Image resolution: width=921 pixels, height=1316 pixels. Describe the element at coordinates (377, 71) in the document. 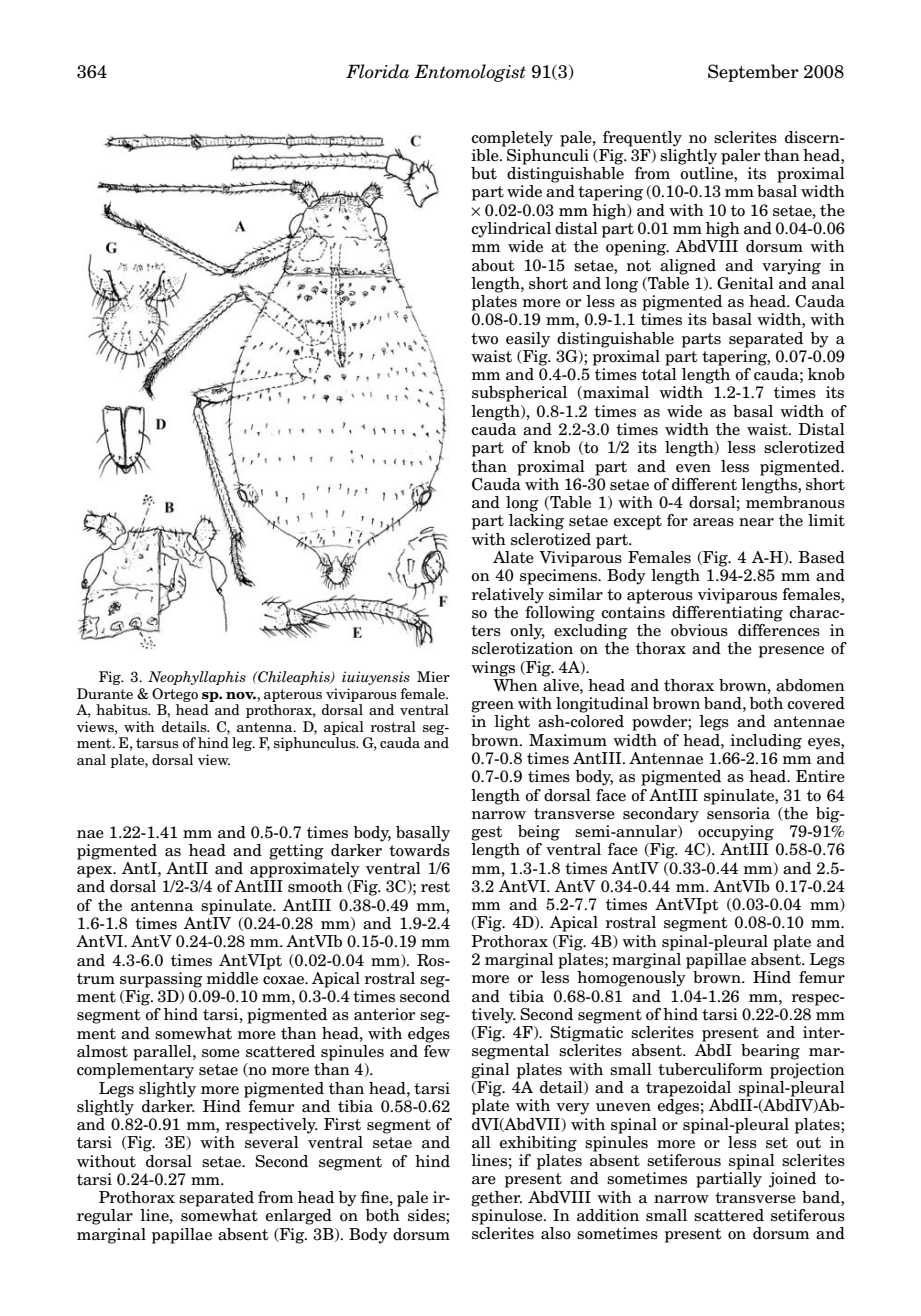

I see `Florida` at that location.
